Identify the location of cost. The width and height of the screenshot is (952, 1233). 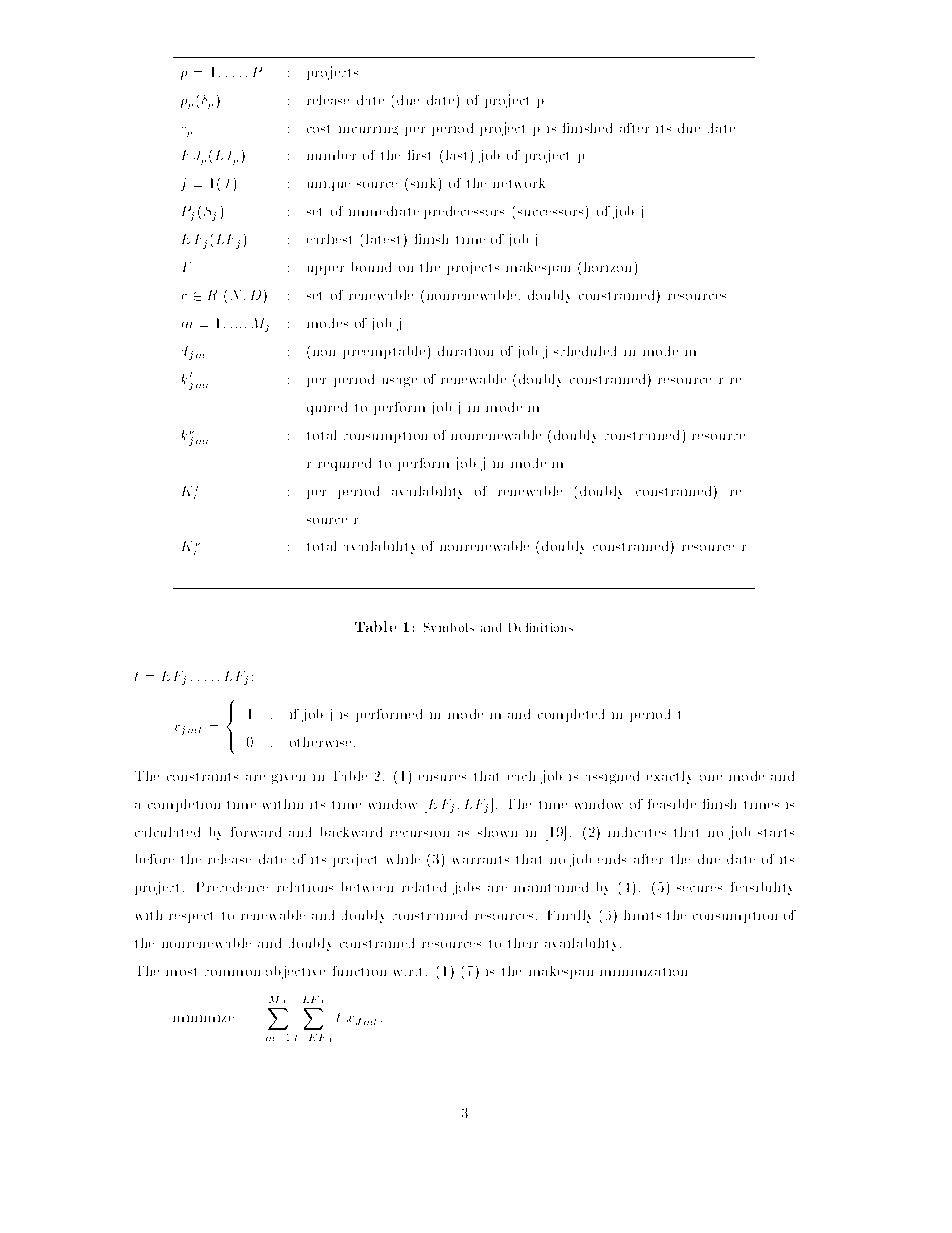
(318, 129).
